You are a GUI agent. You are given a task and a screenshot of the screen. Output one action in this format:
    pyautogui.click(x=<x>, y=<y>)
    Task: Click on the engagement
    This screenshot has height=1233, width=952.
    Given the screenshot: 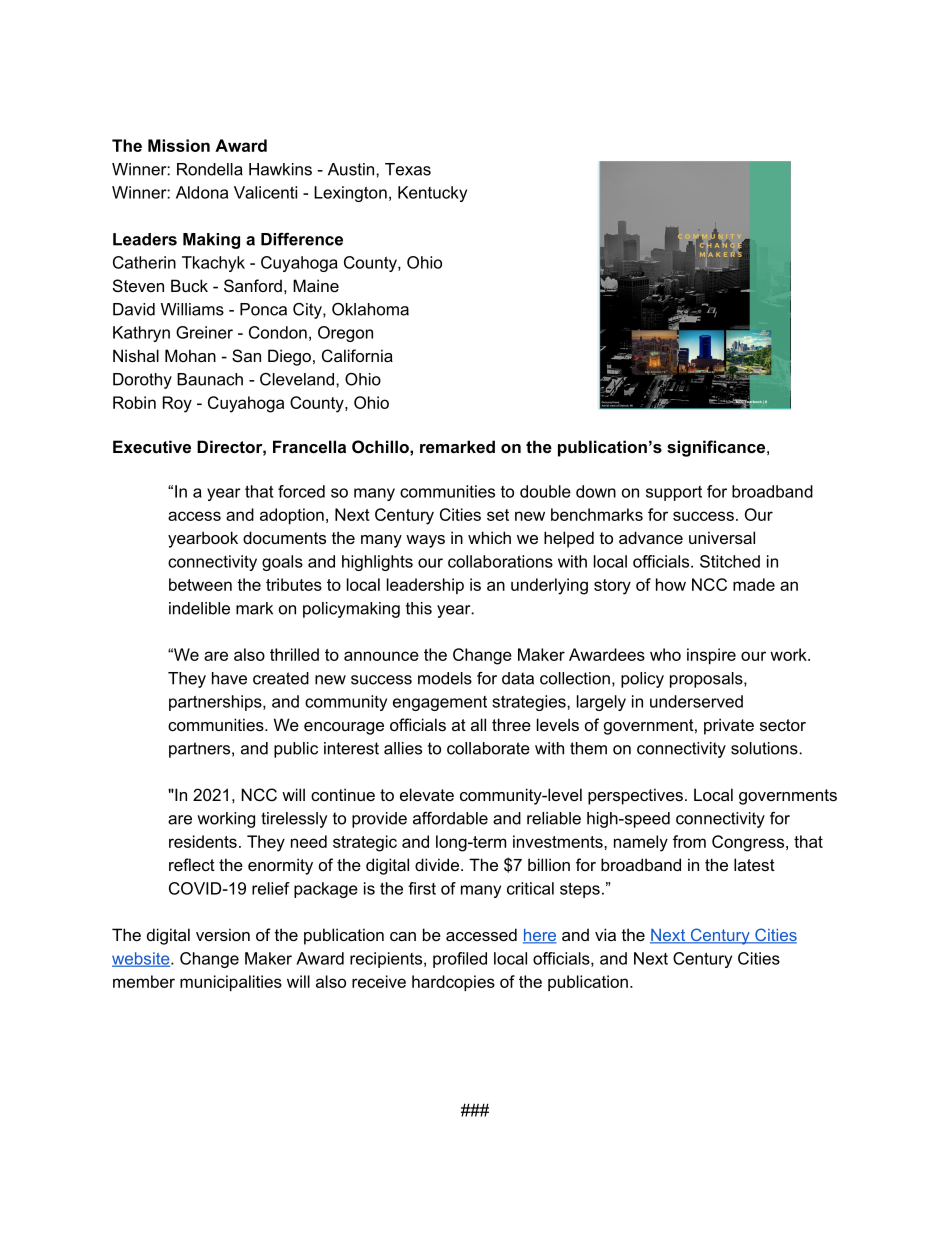 What is the action you would take?
    pyautogui.click(x=440, y=703)
